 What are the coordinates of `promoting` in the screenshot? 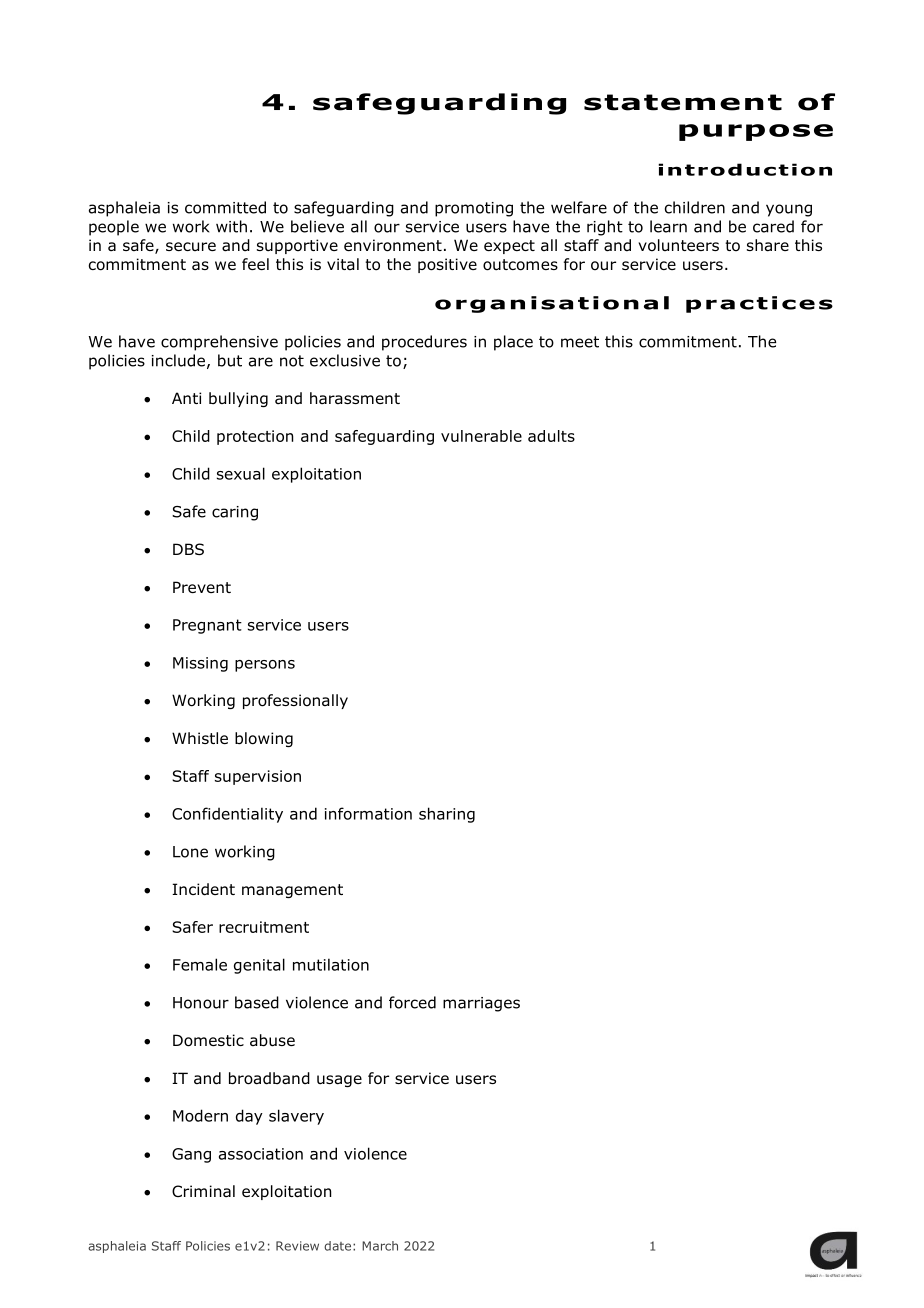 It's located at (474, 209).
